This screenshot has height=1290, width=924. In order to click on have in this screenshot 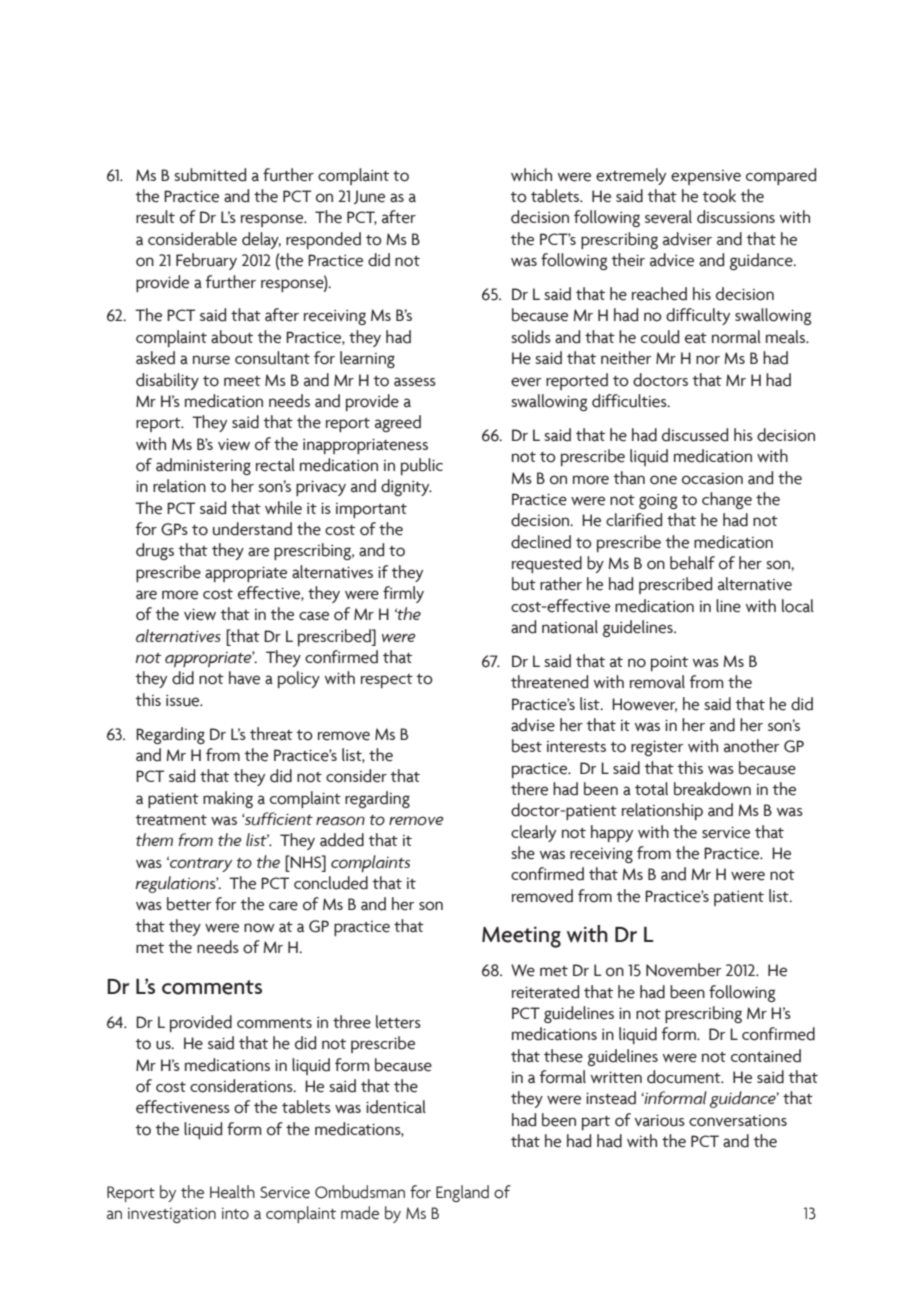, I will do `click(244, 678)`.
